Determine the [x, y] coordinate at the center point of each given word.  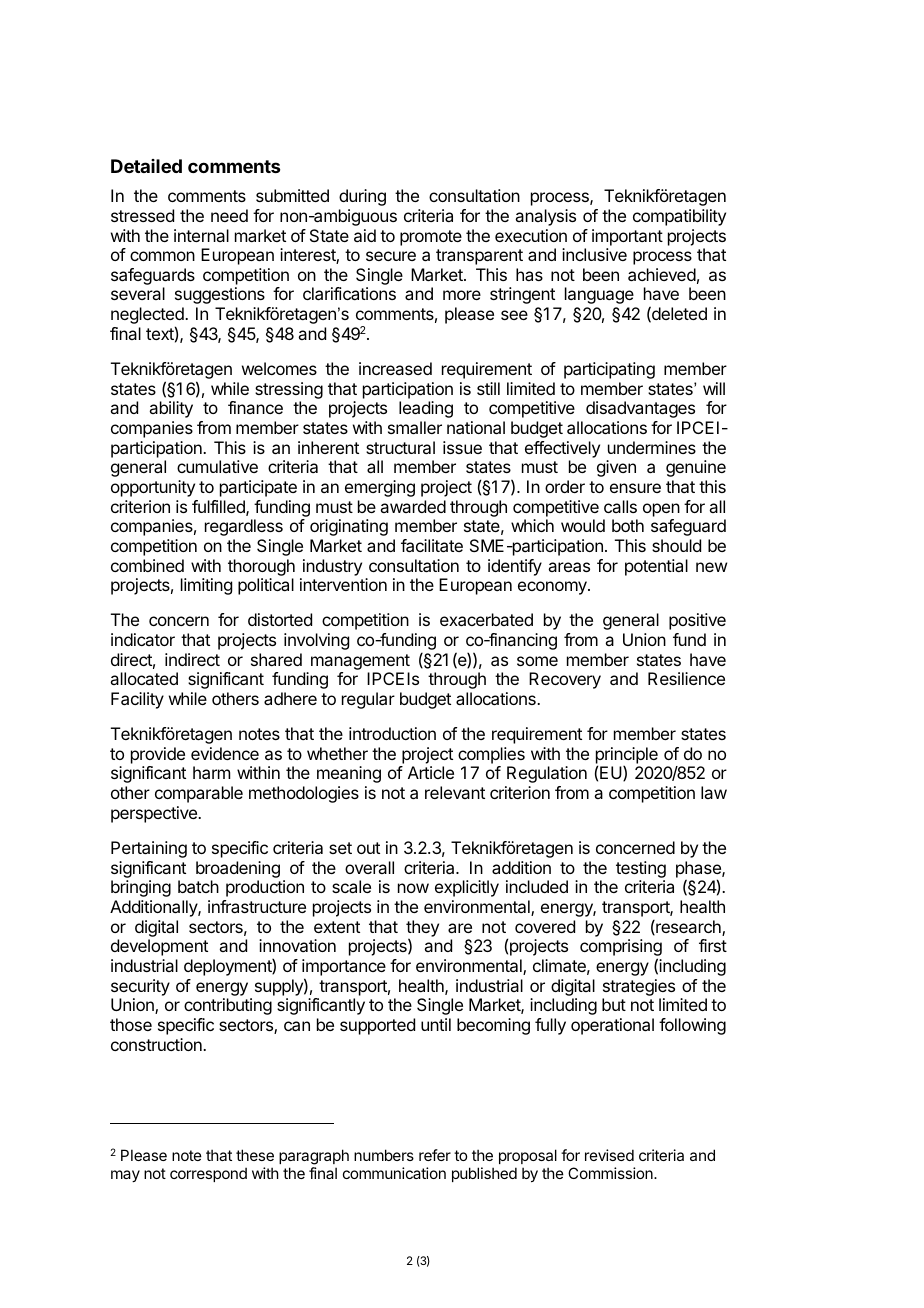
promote [431, 238]
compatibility [679, 217]
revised [609, 1155]
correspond [208, 1174]
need [229, 215]
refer [435, 1155]
